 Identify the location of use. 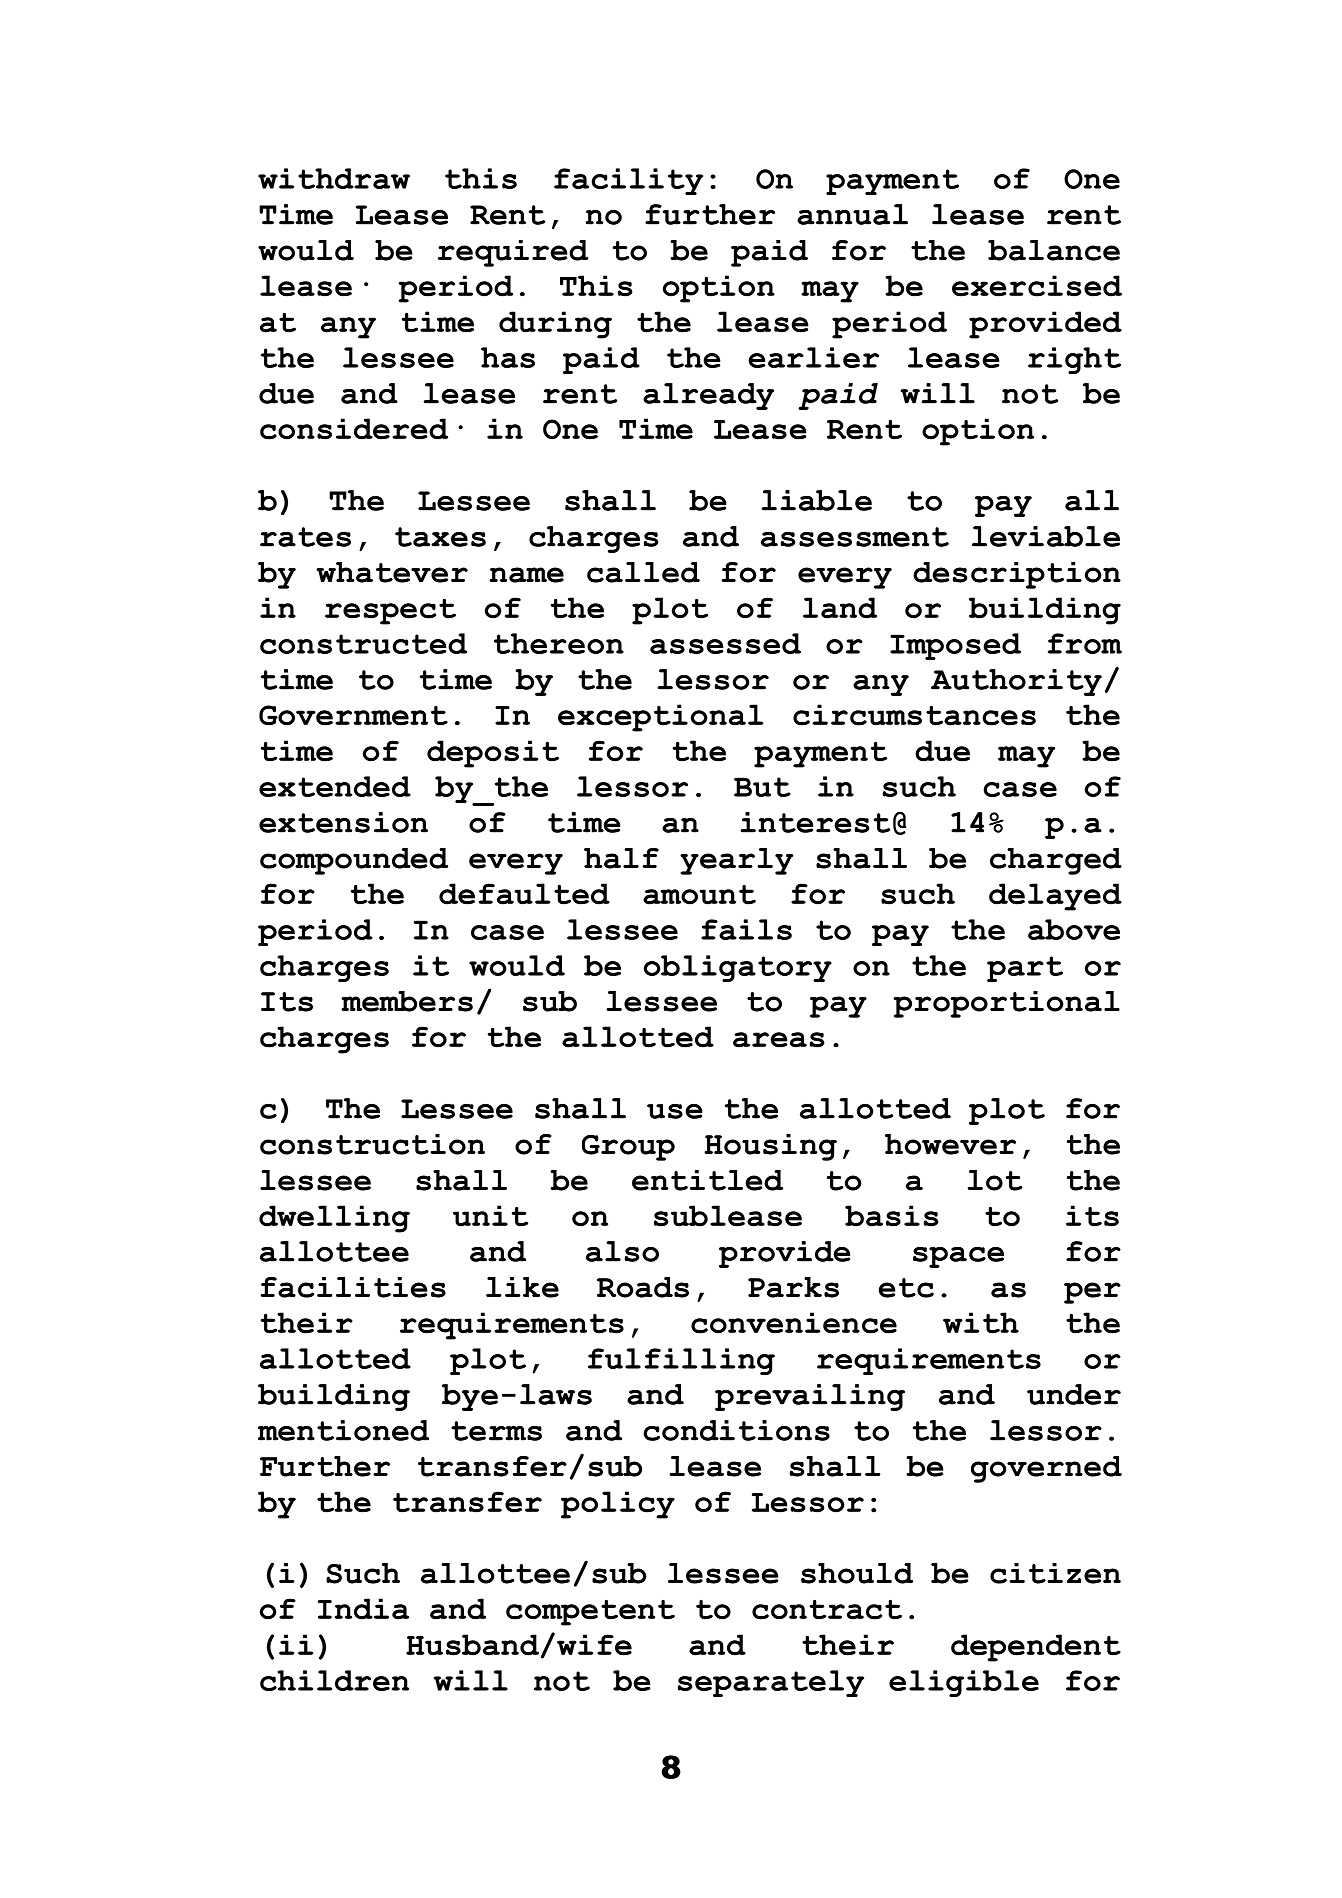
(675, 1111).
